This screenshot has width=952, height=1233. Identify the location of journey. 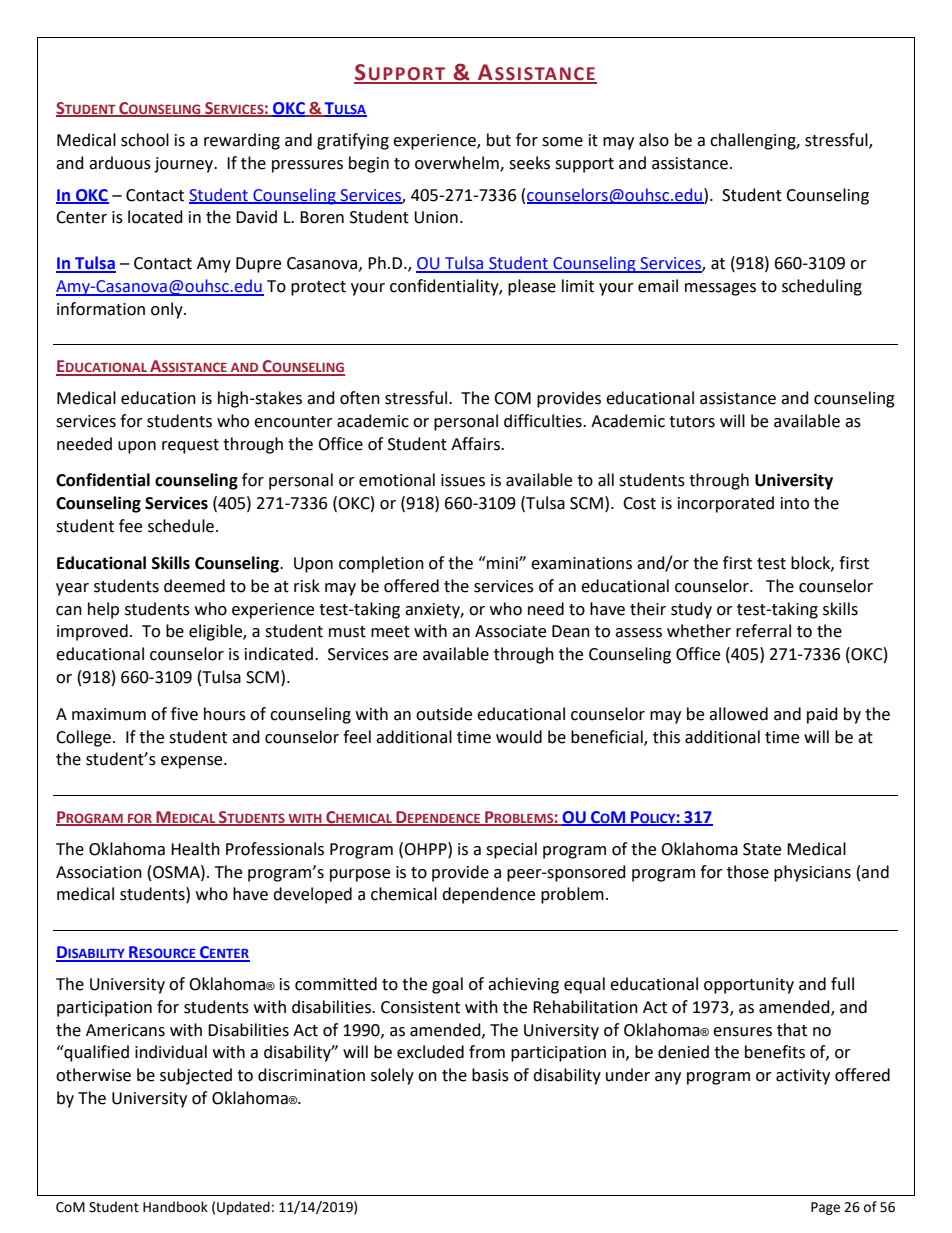
(185, 165).
